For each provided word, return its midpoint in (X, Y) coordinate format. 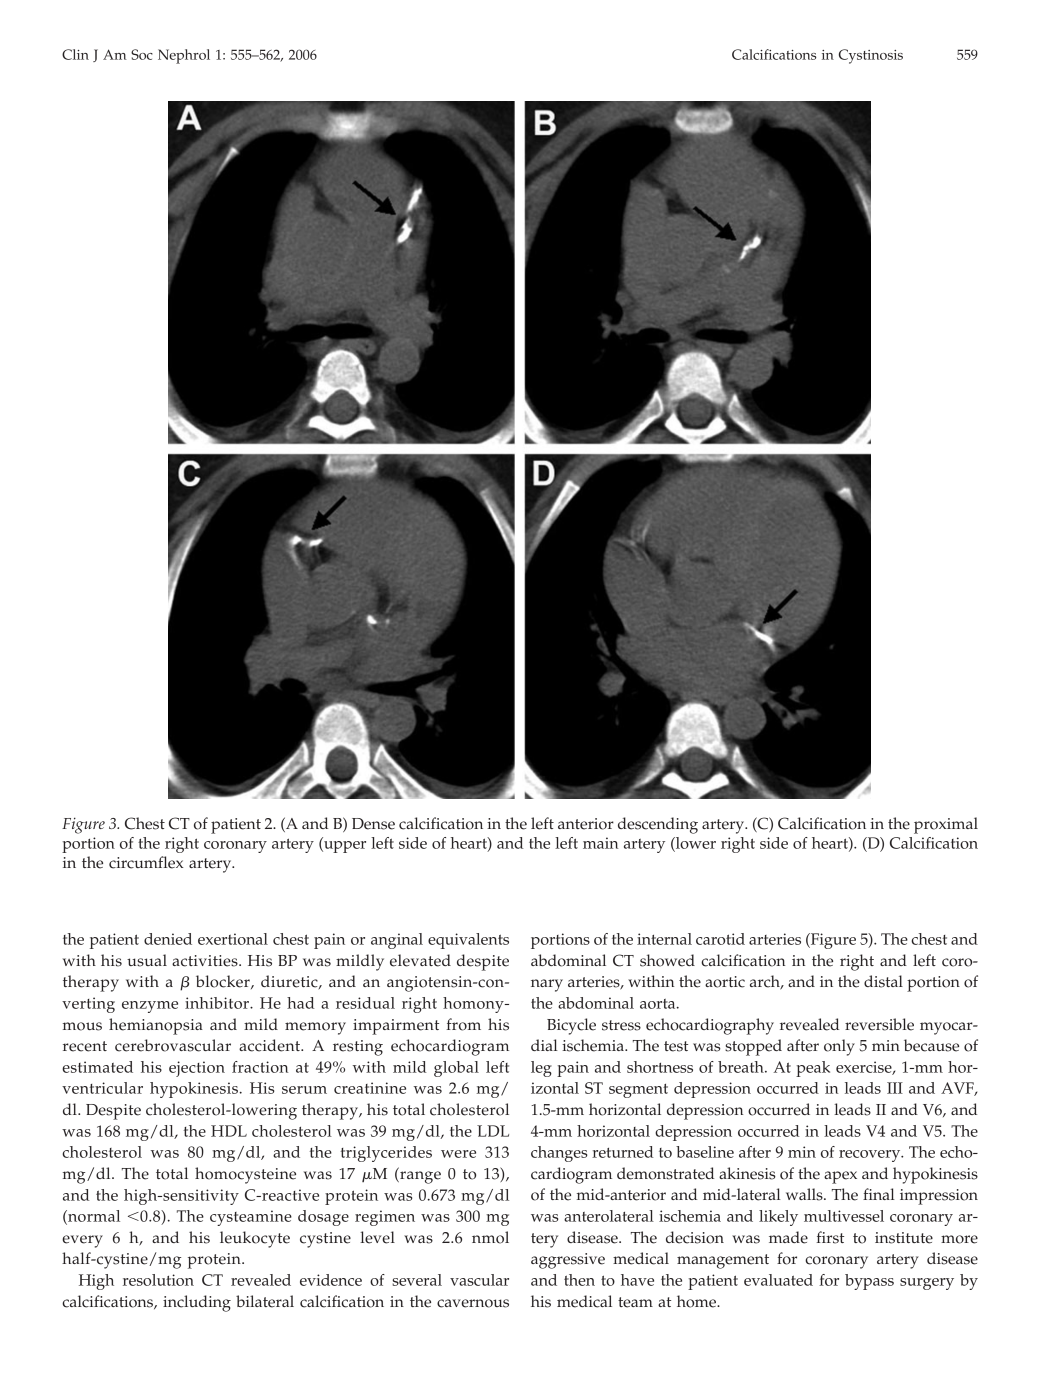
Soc (142, 54)
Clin (75, 54)
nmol (490, 1237)
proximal (946, 825)
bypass (869, 1282)
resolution (158, 1280)
